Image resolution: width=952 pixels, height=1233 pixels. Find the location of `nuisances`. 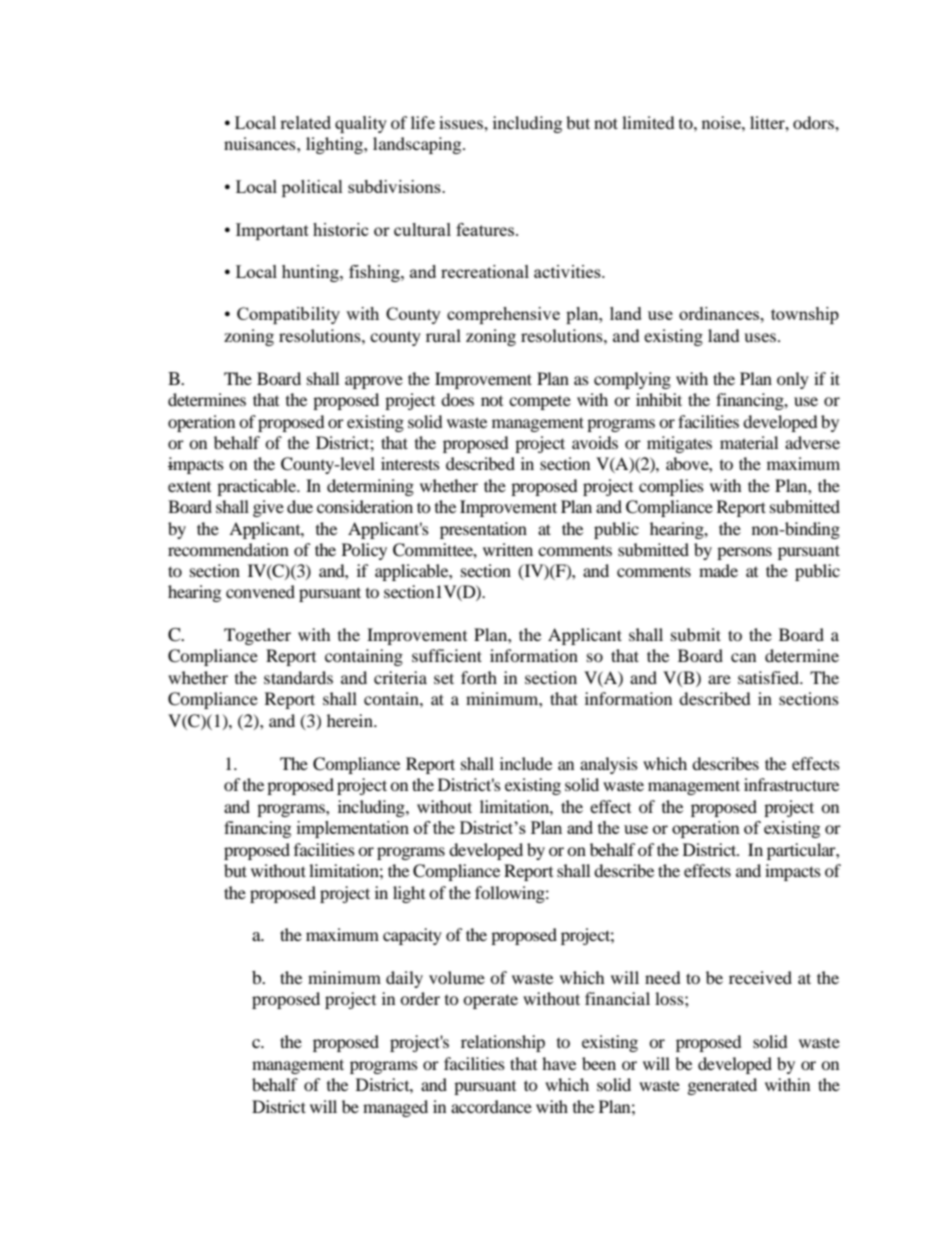

nuisances is located at coordinates (261, 143).
